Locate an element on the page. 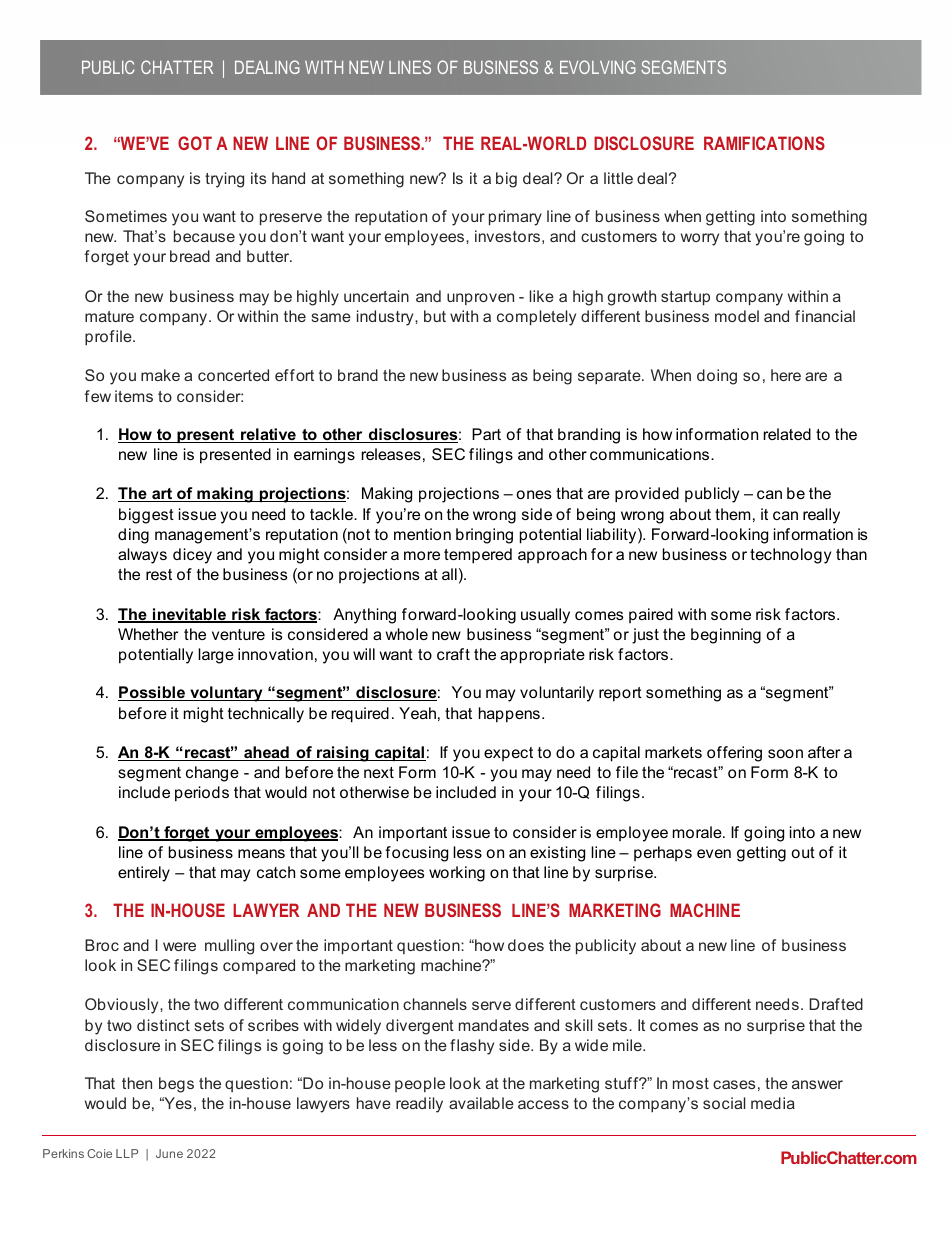 Image resolution: width=952 pixels, height=1233 pixels. EVOLVING is located at coordinates (598, 67).
